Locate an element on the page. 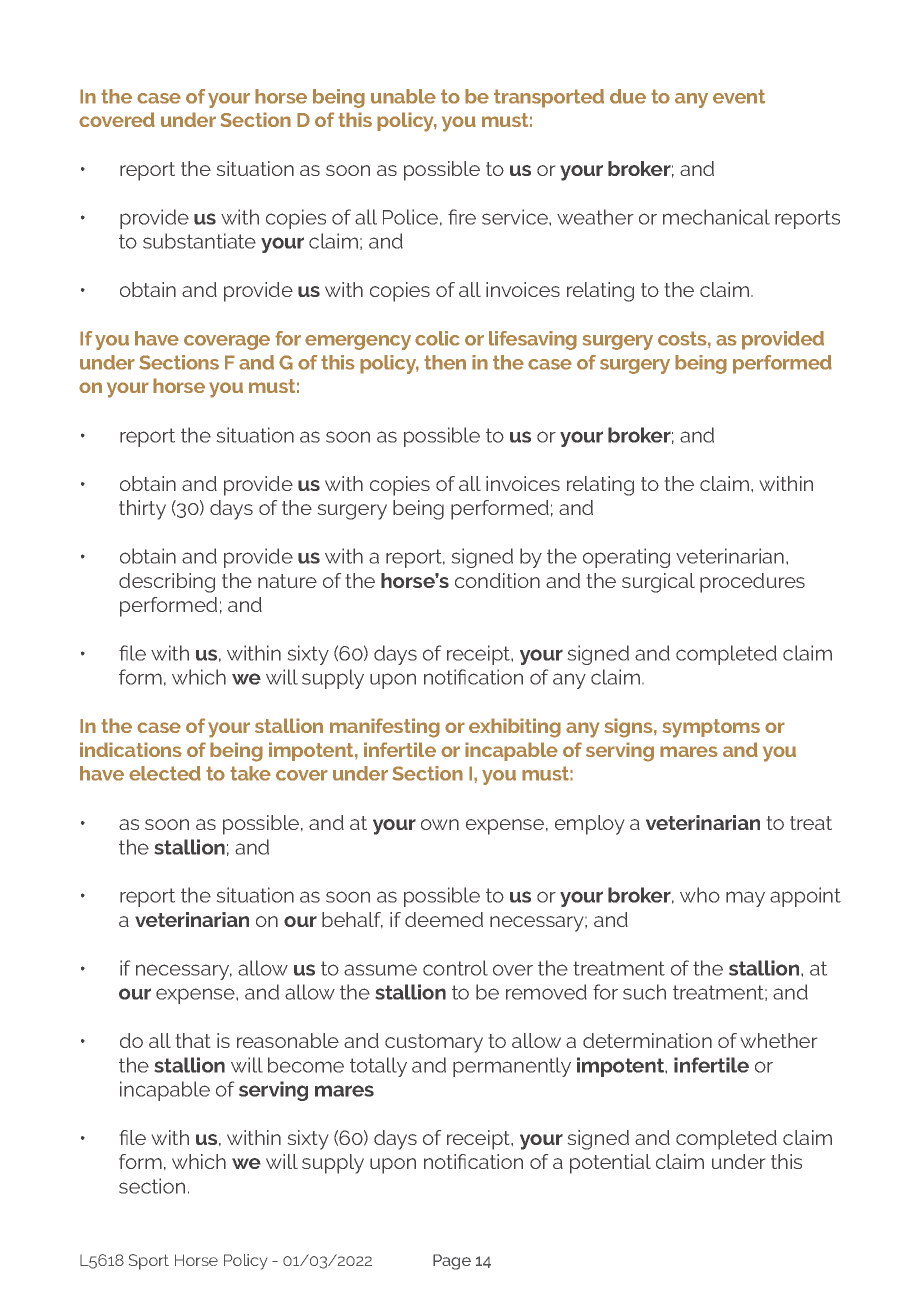 This document has height=1311, width=924. symptoms is located at coordinates (711, 728).
